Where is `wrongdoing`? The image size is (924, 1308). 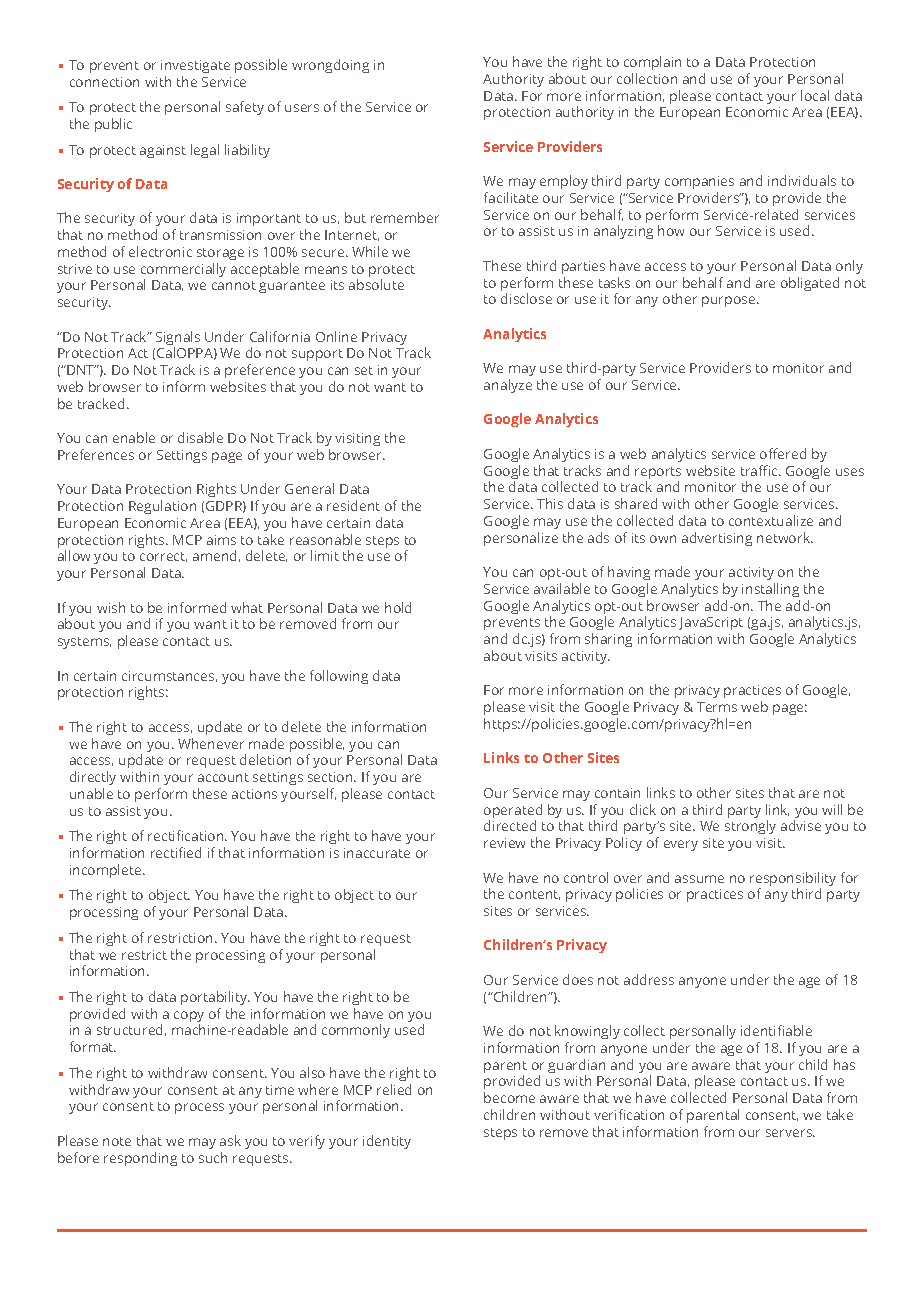 wrongdoing is located at coordinates (330, 66).
